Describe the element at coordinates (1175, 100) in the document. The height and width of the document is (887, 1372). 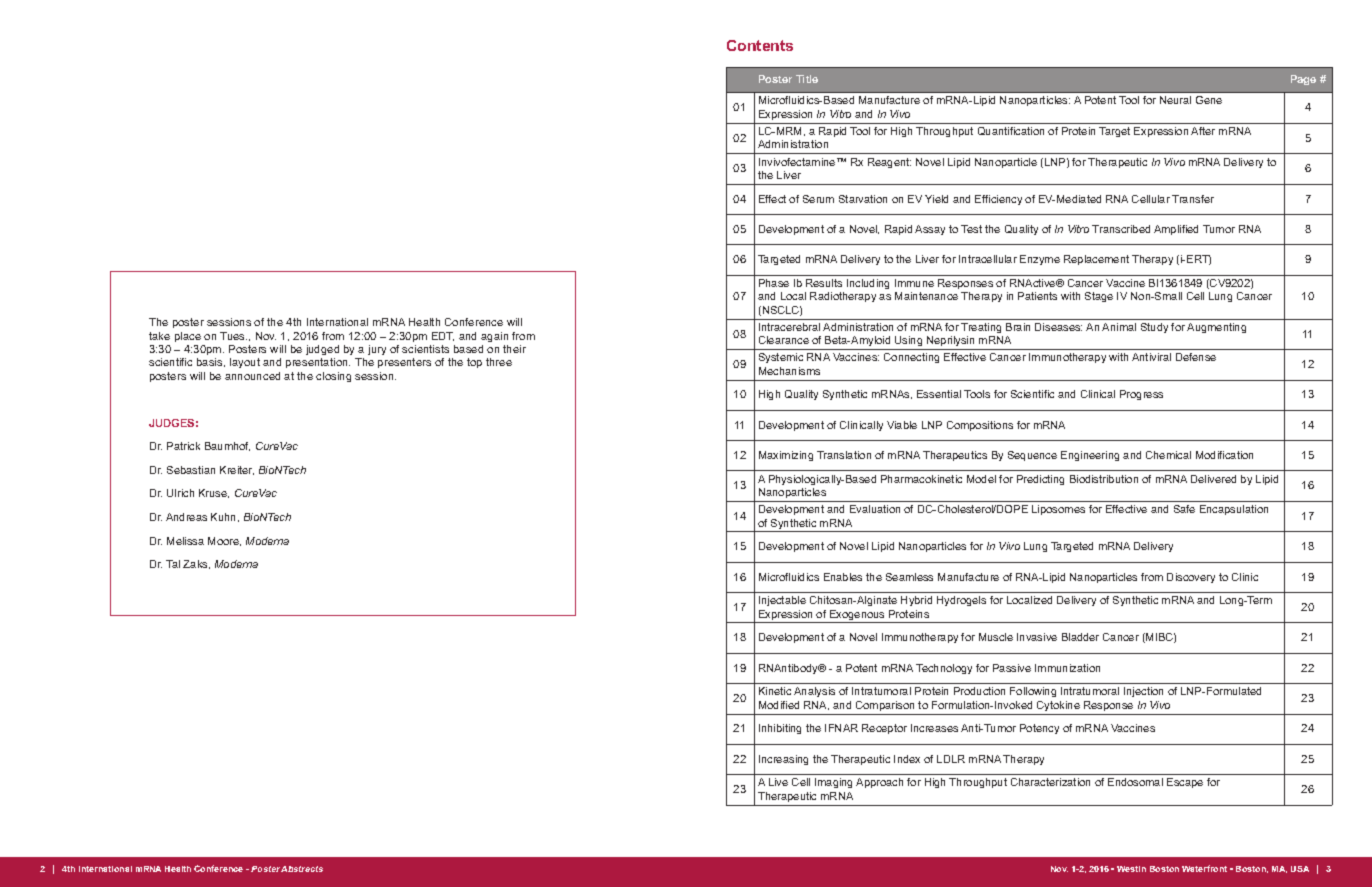
I see `Neural` at that location.
